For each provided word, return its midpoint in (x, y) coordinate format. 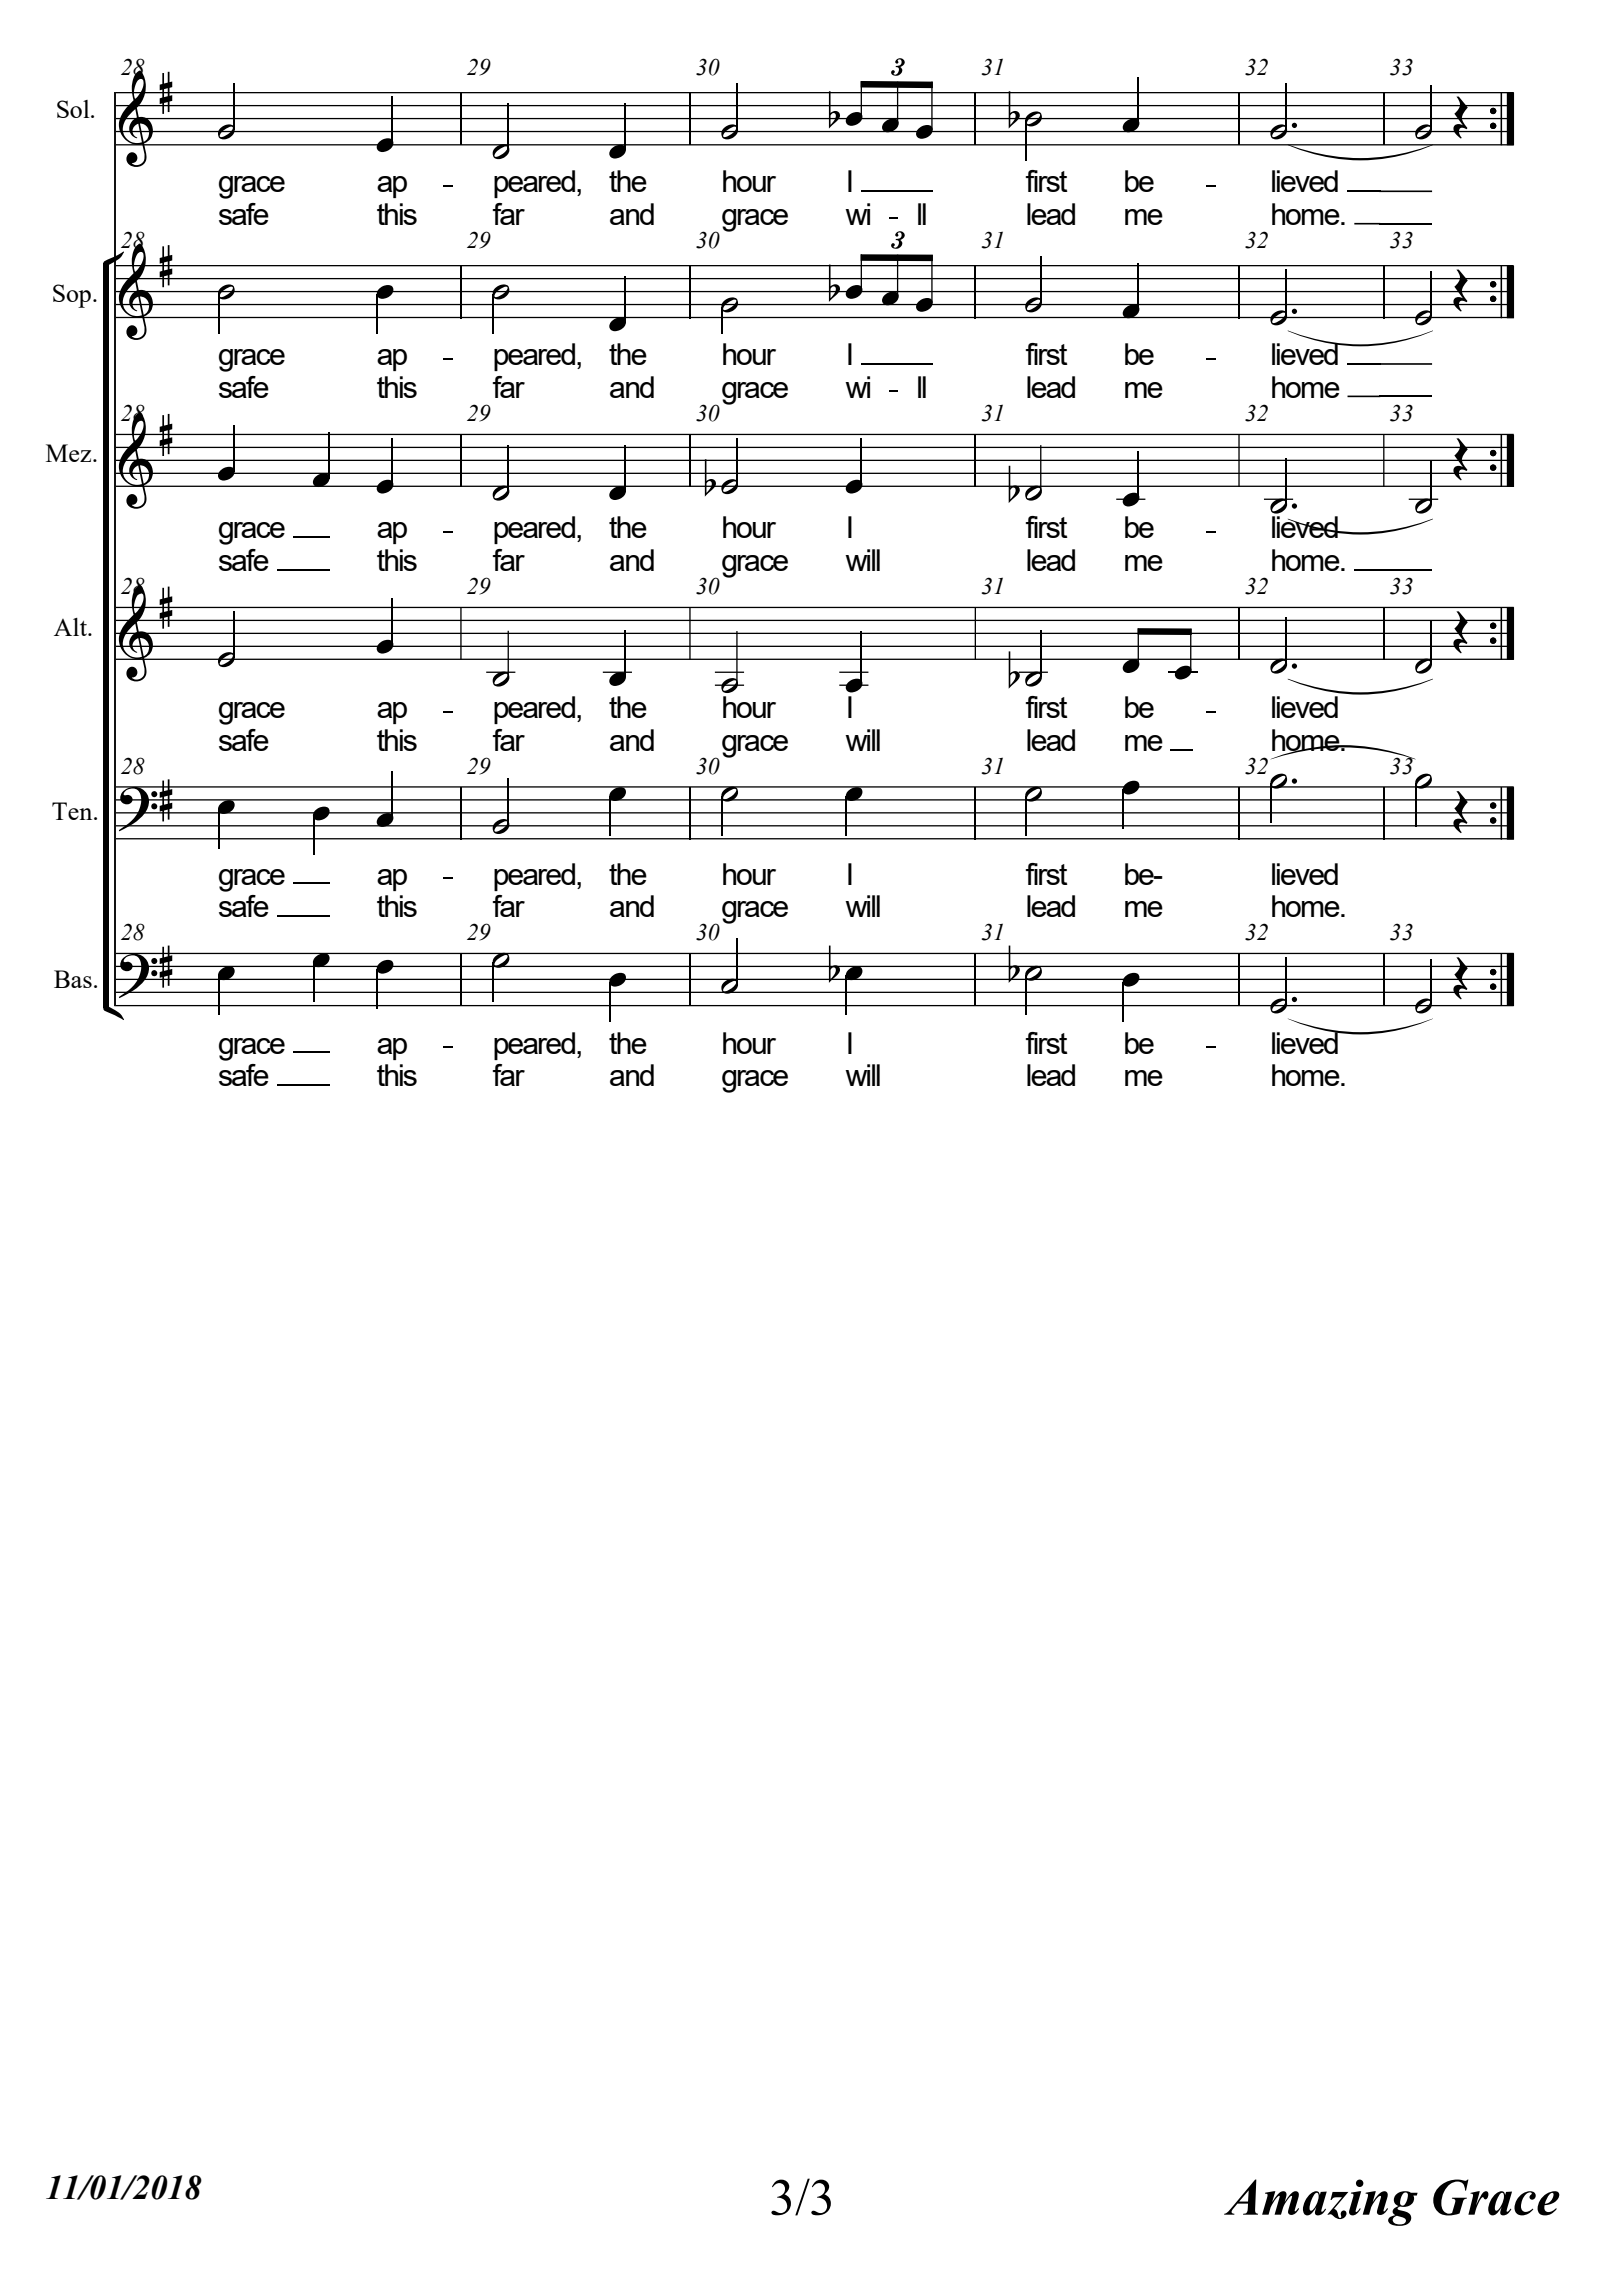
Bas (73, 979)
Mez (70, 453)
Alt (71, 627)
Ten (73, 811)
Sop (72, 296)
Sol (74, 109)
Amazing (1321, 2202)
